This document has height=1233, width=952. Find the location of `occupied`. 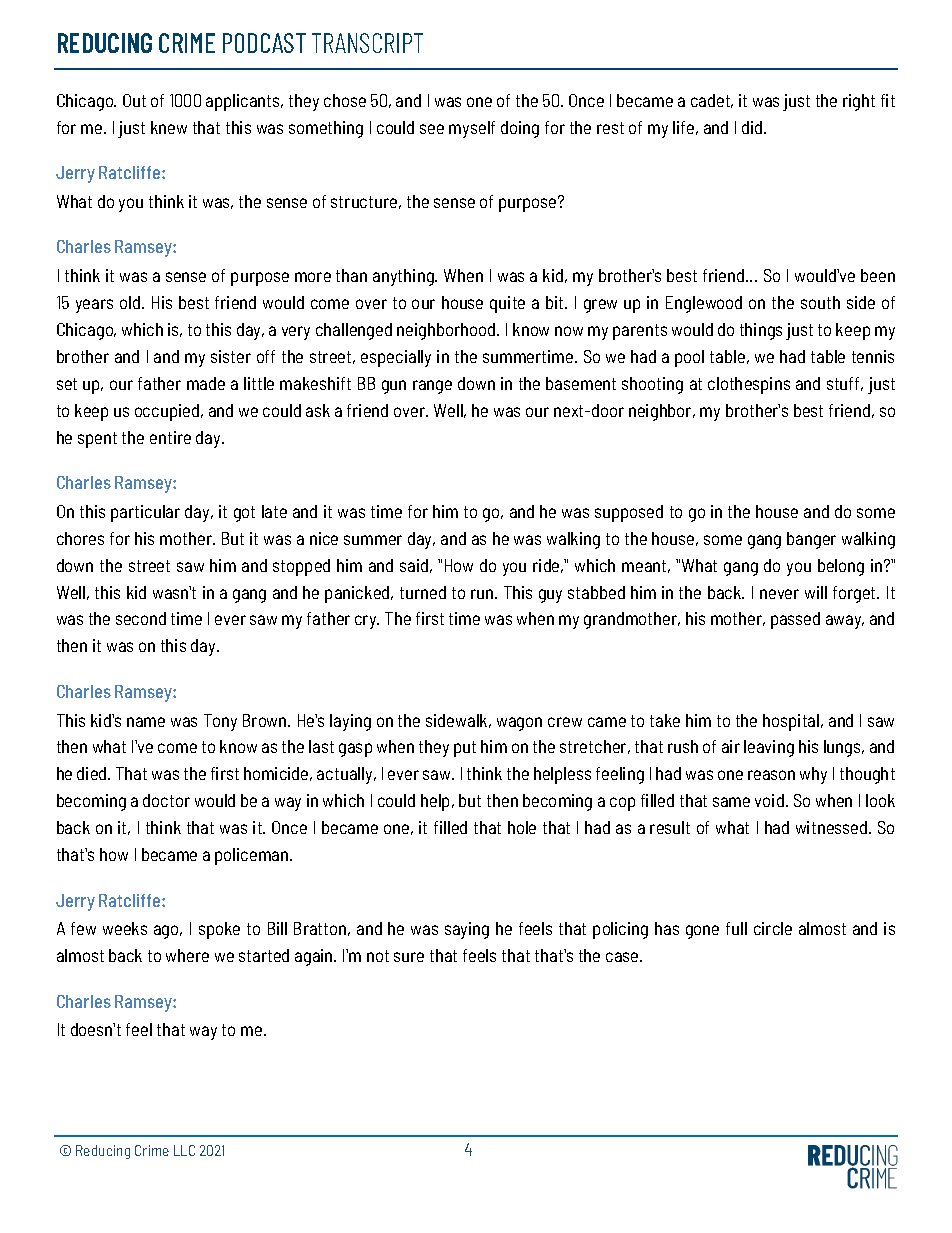

occupied is located at coordinates (167, 412).
